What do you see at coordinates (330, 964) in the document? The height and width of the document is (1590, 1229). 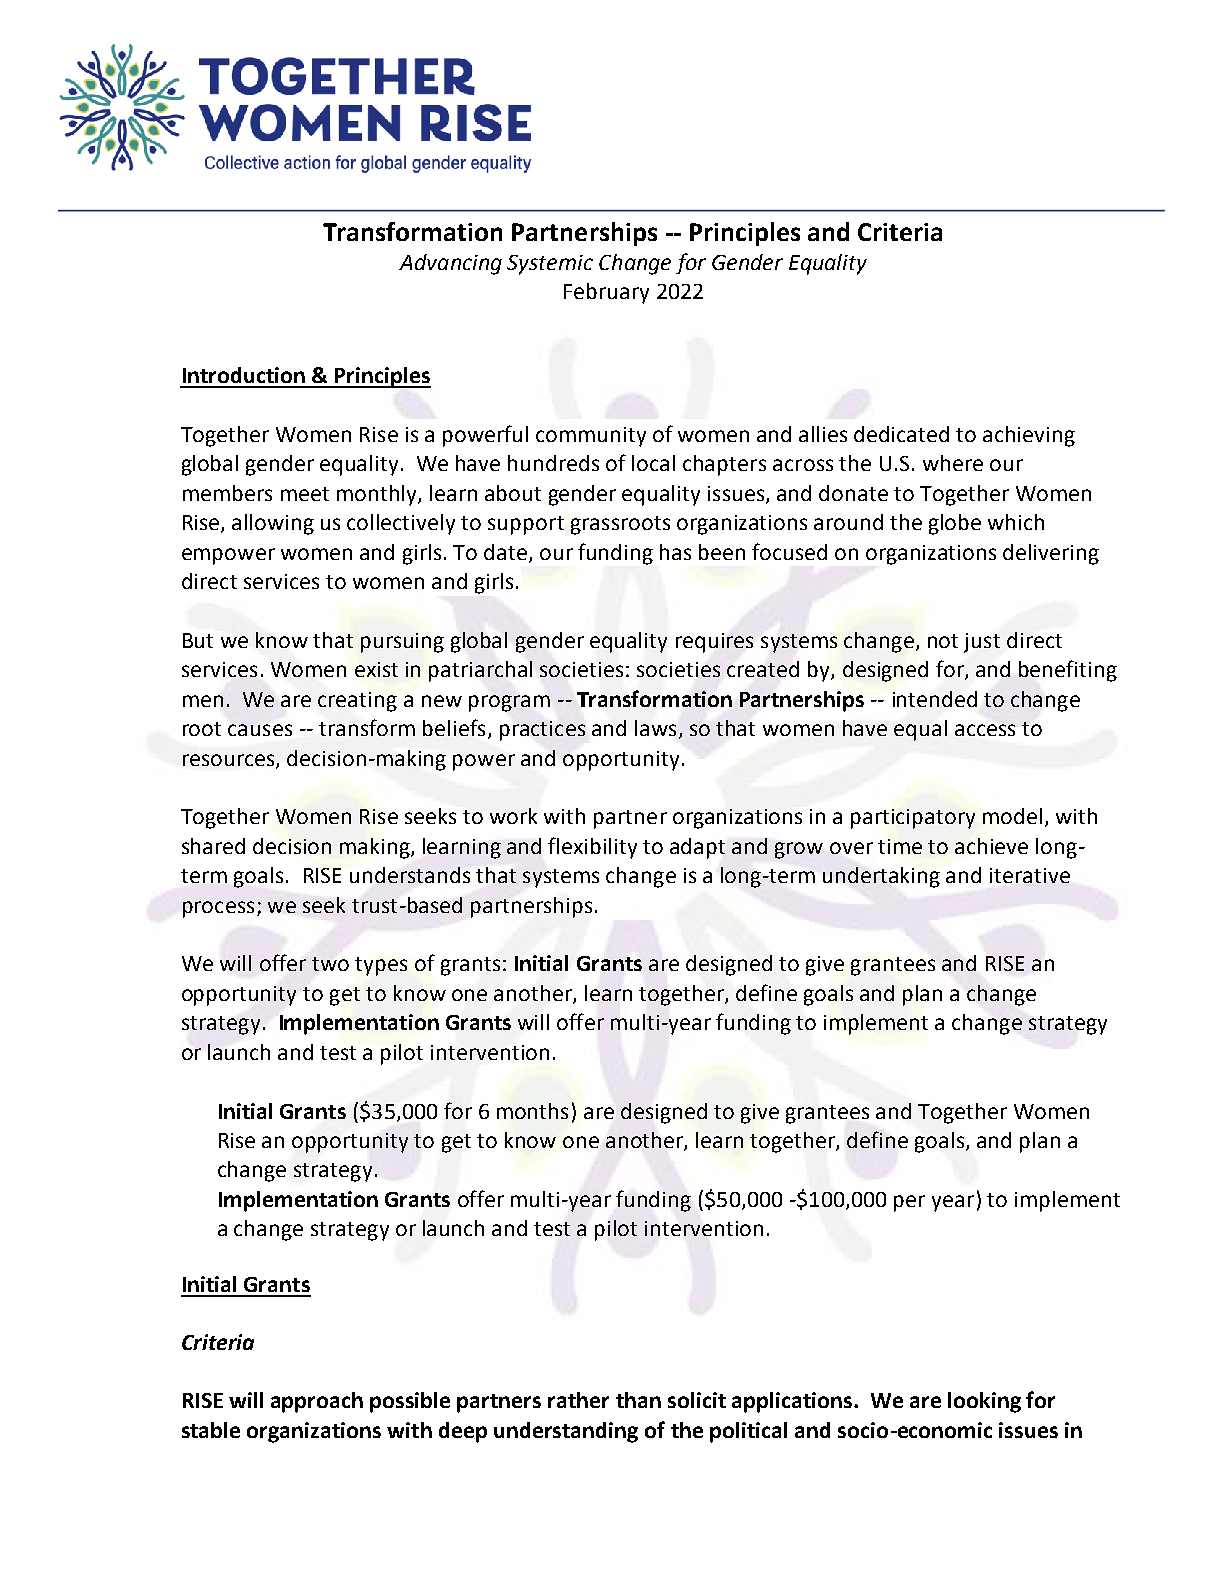 I see `two` at bounding box center [330, 964].
